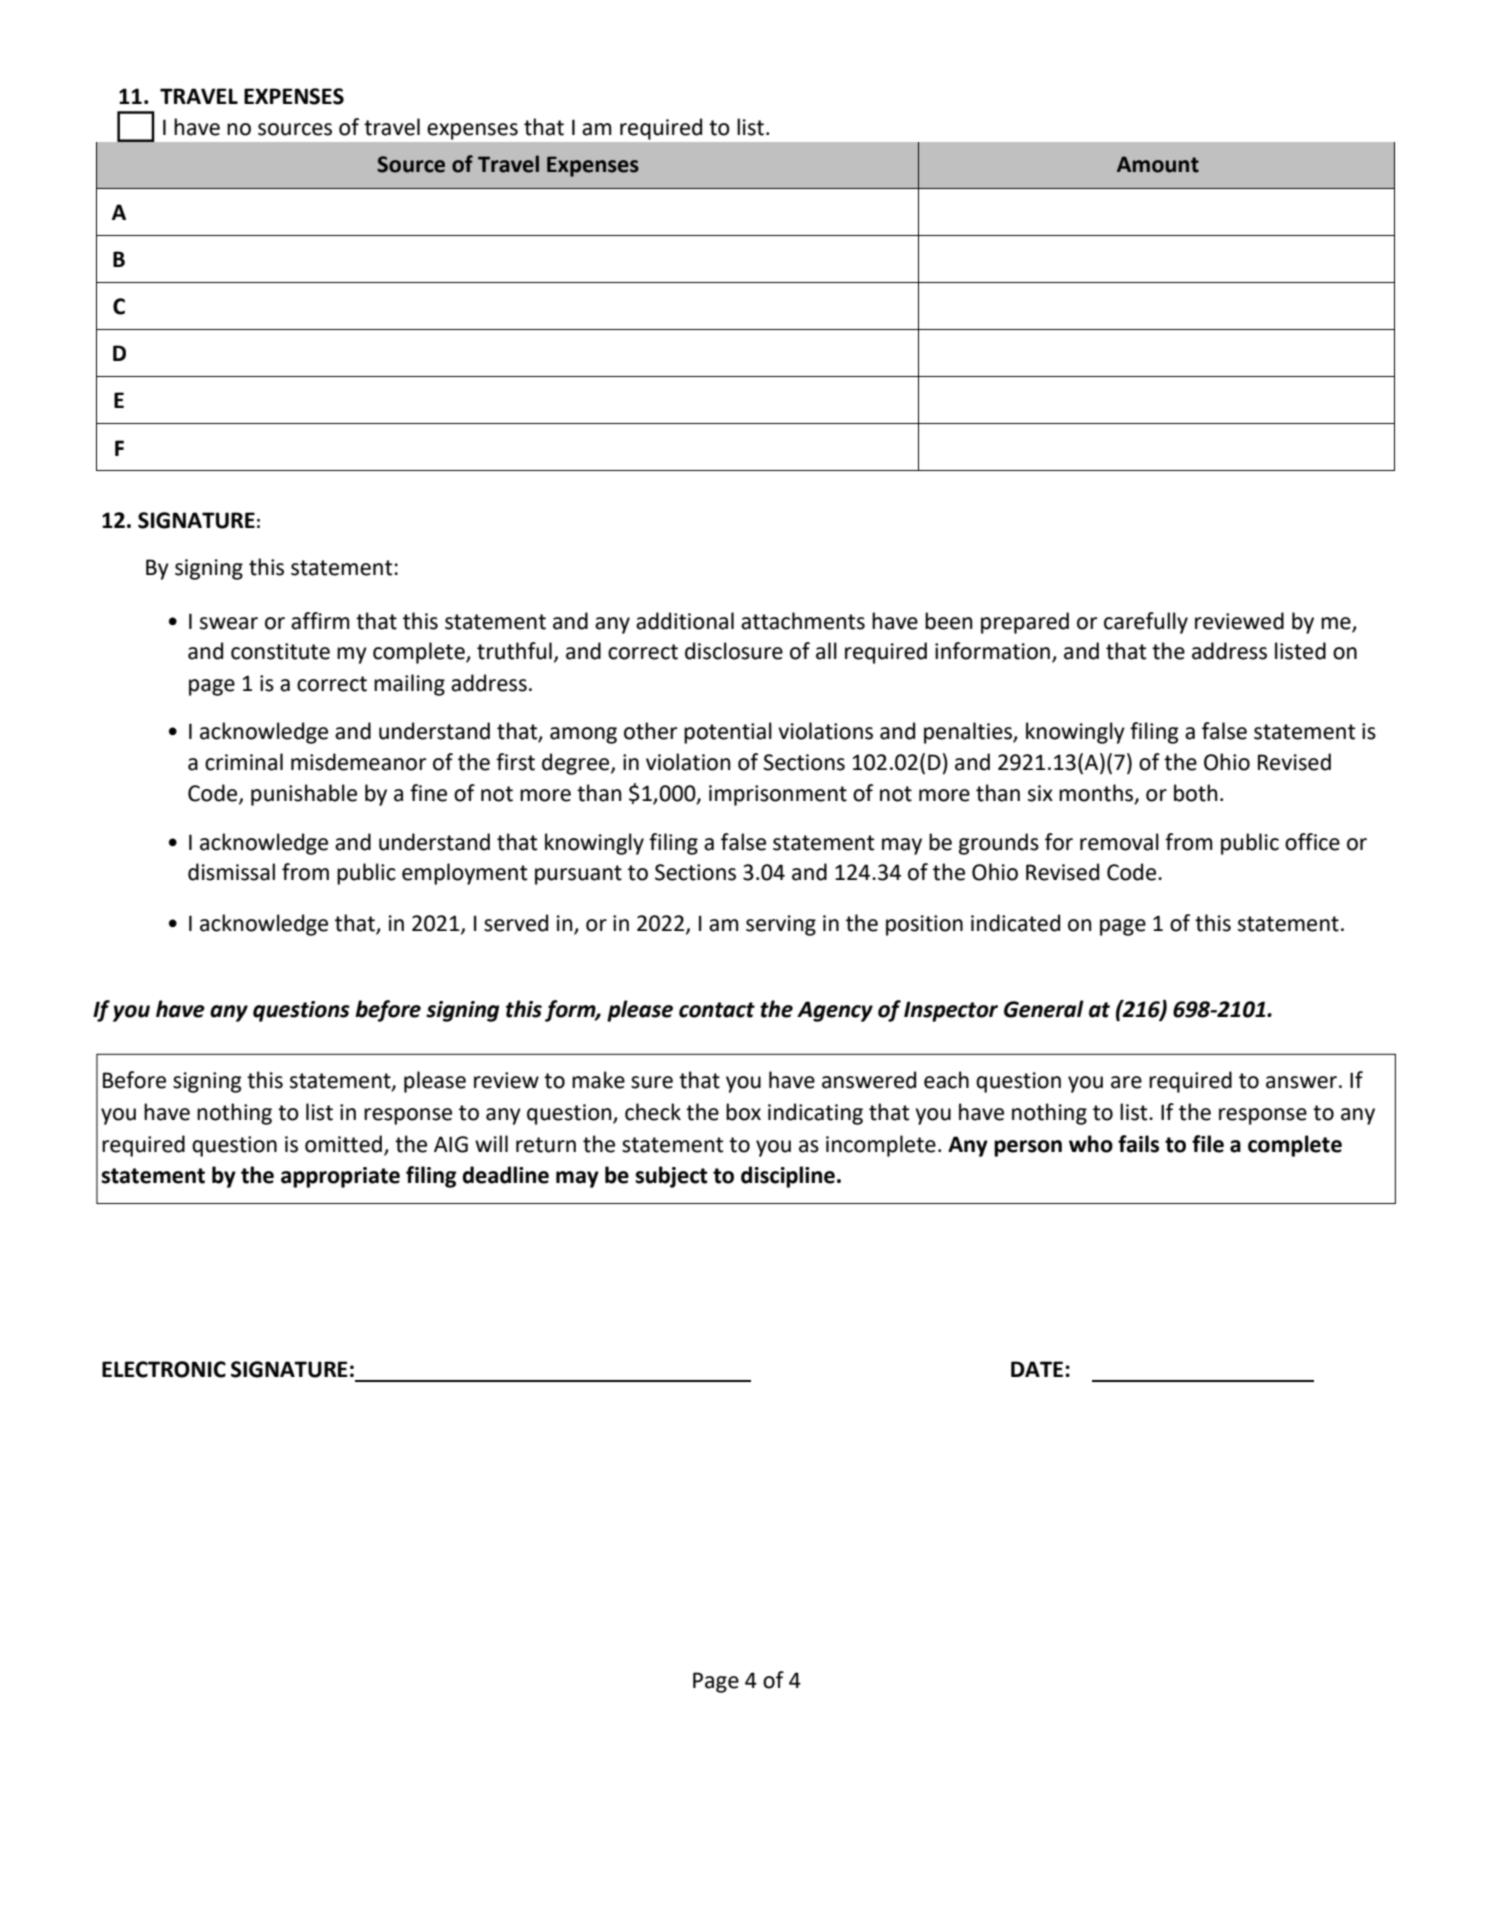  I want to click on ELECTRONIC, so click(164, 1369).
